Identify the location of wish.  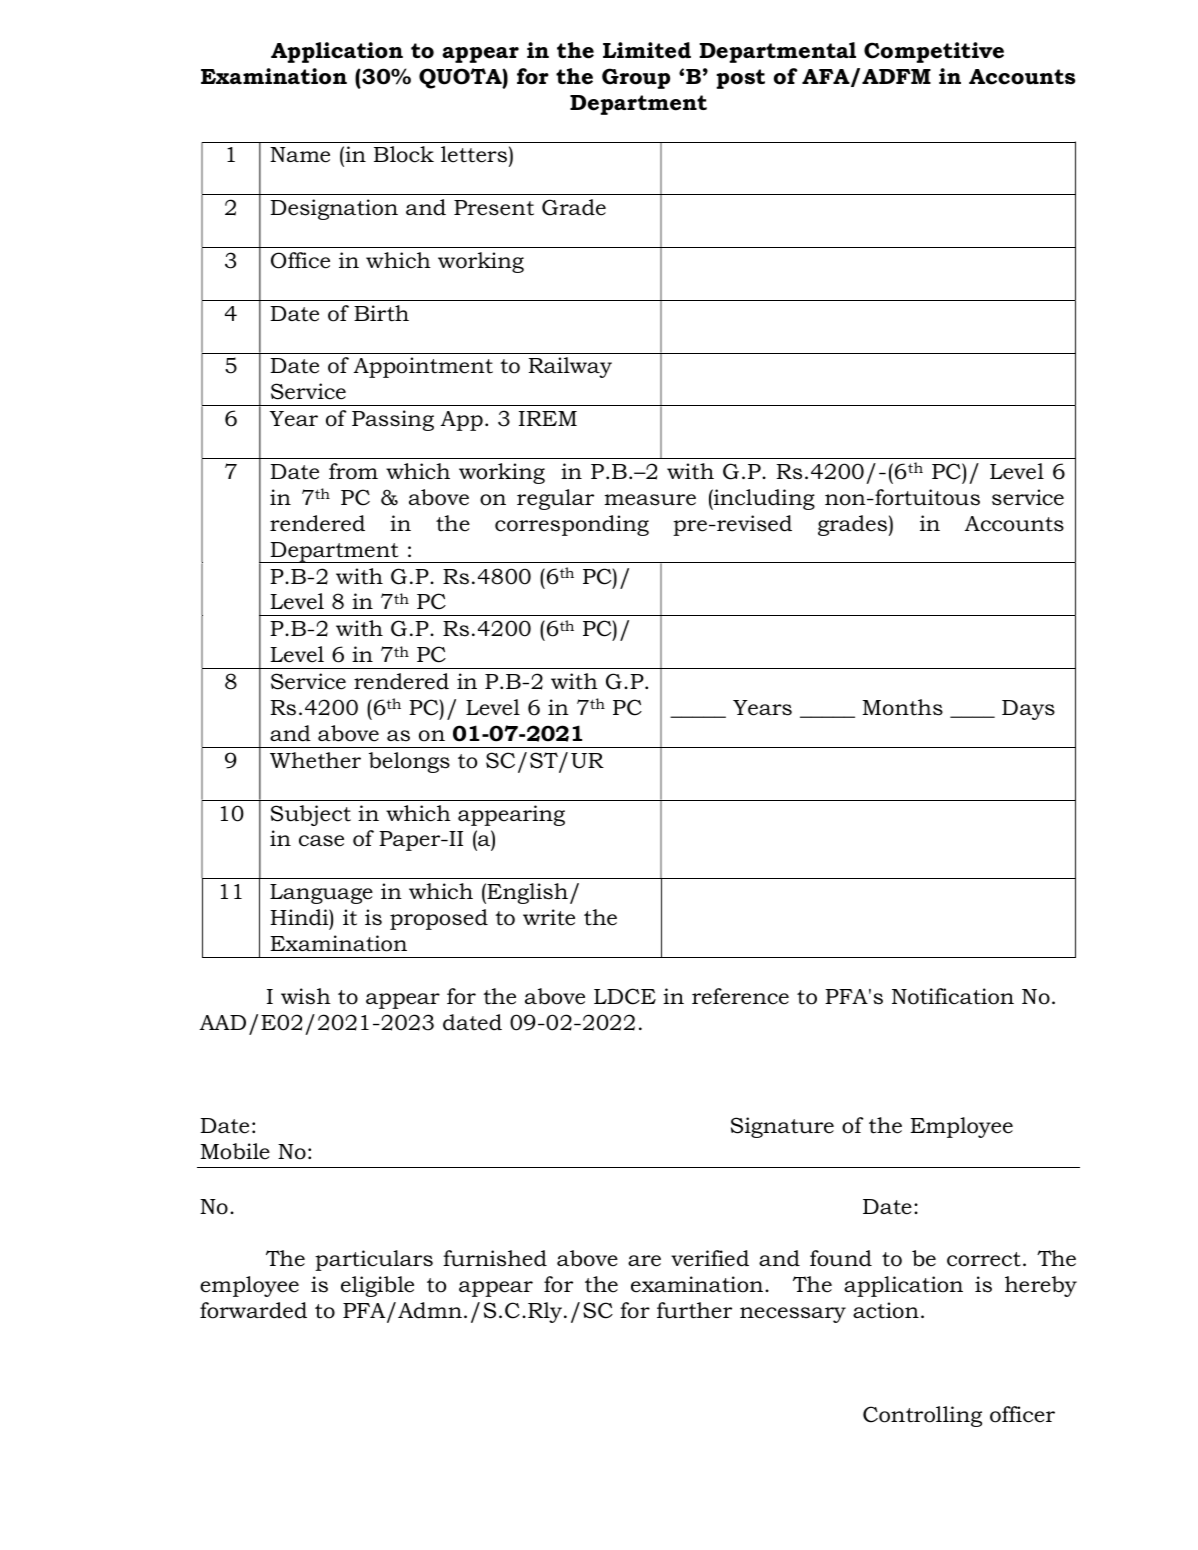
(306, 996).
